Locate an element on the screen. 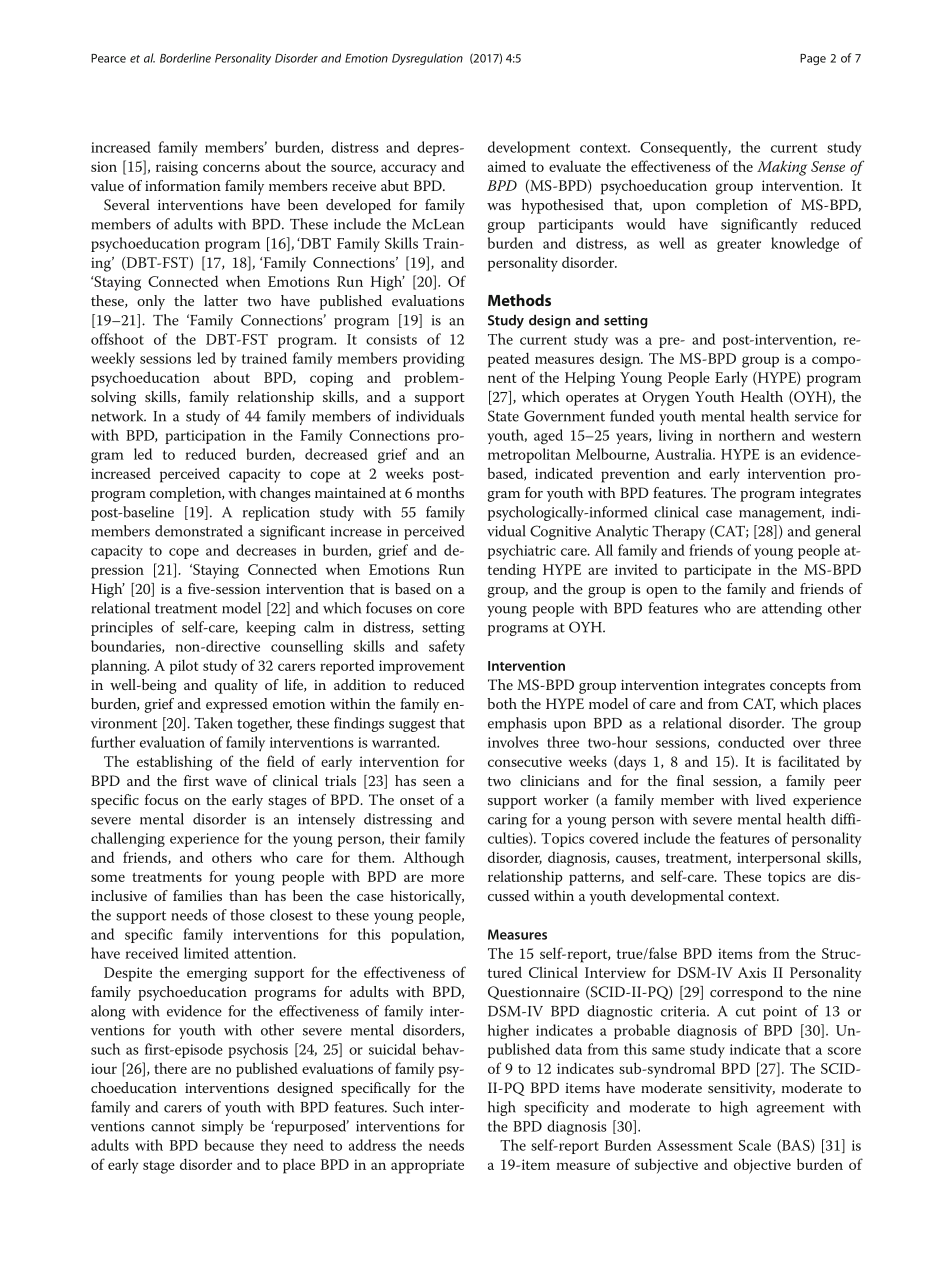 This screenshot has height=1265, width=952. participate is located at coordinates (717, 571).
